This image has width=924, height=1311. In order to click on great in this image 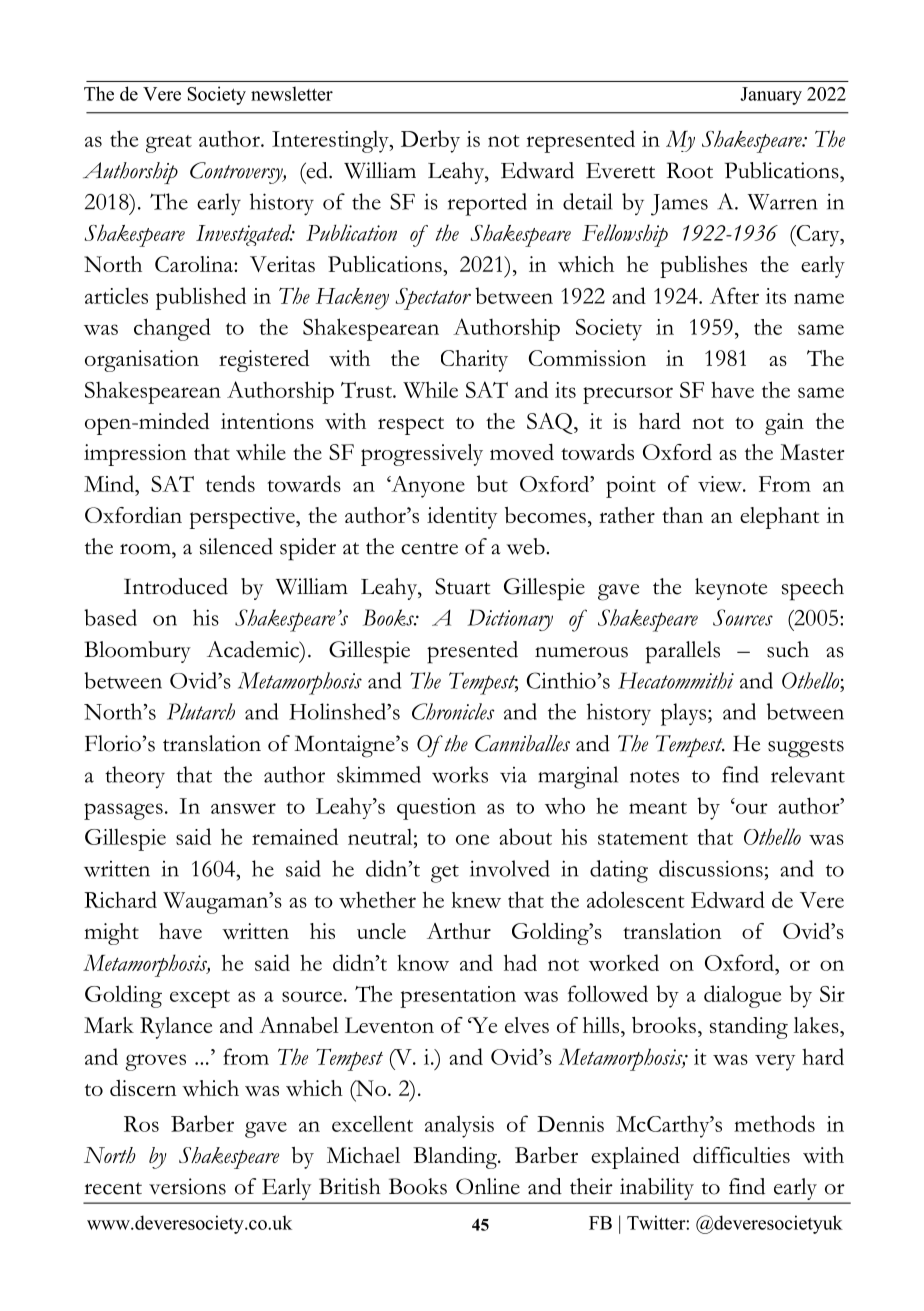, I will do `click(169, 144)`.
